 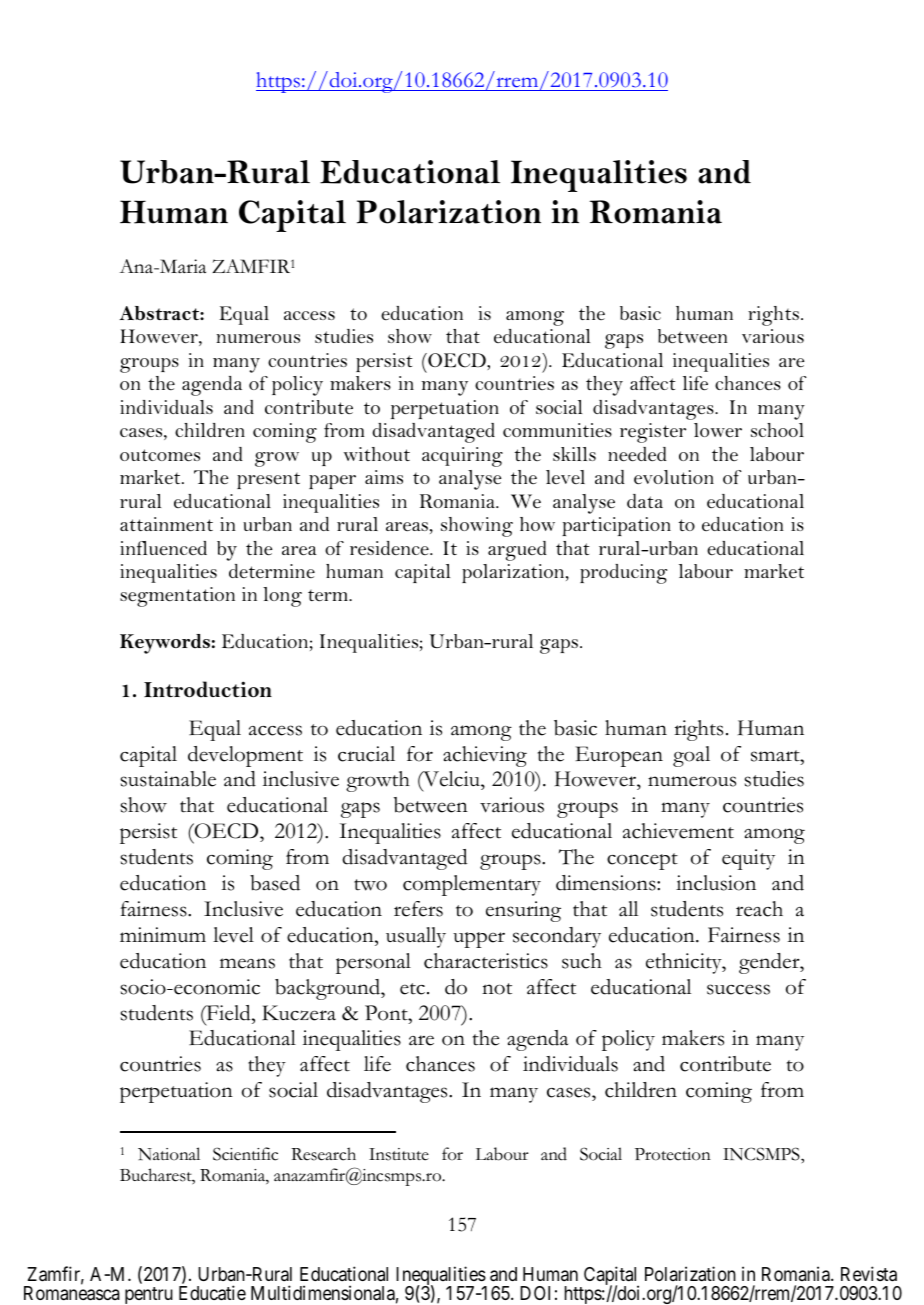 What do you see at coordinates (485, 756) in the document?
I see `achieving` at bounding box center [485, 756].
